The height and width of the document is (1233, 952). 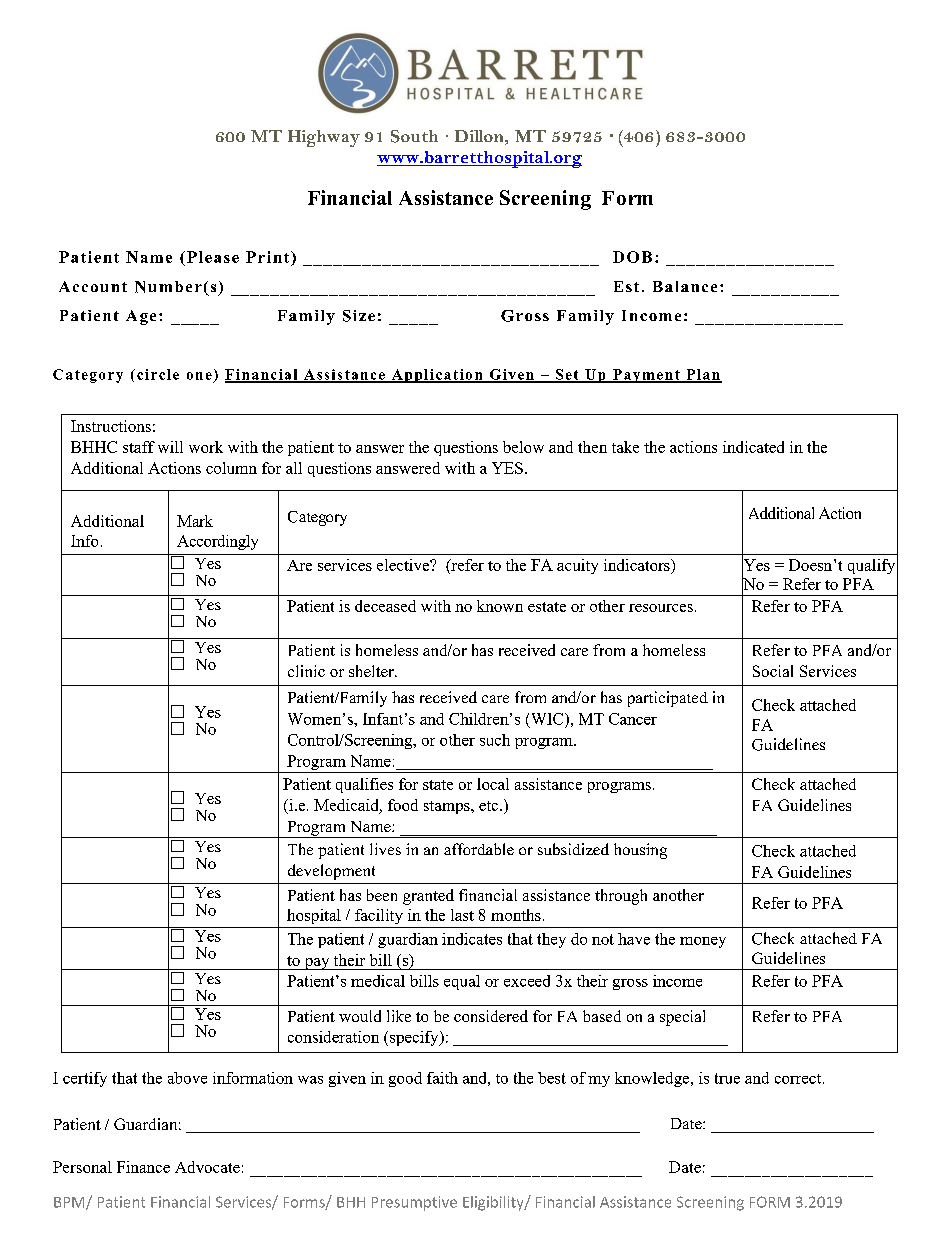 I want to click on Presumptive, so click(x=414, y=1203).
